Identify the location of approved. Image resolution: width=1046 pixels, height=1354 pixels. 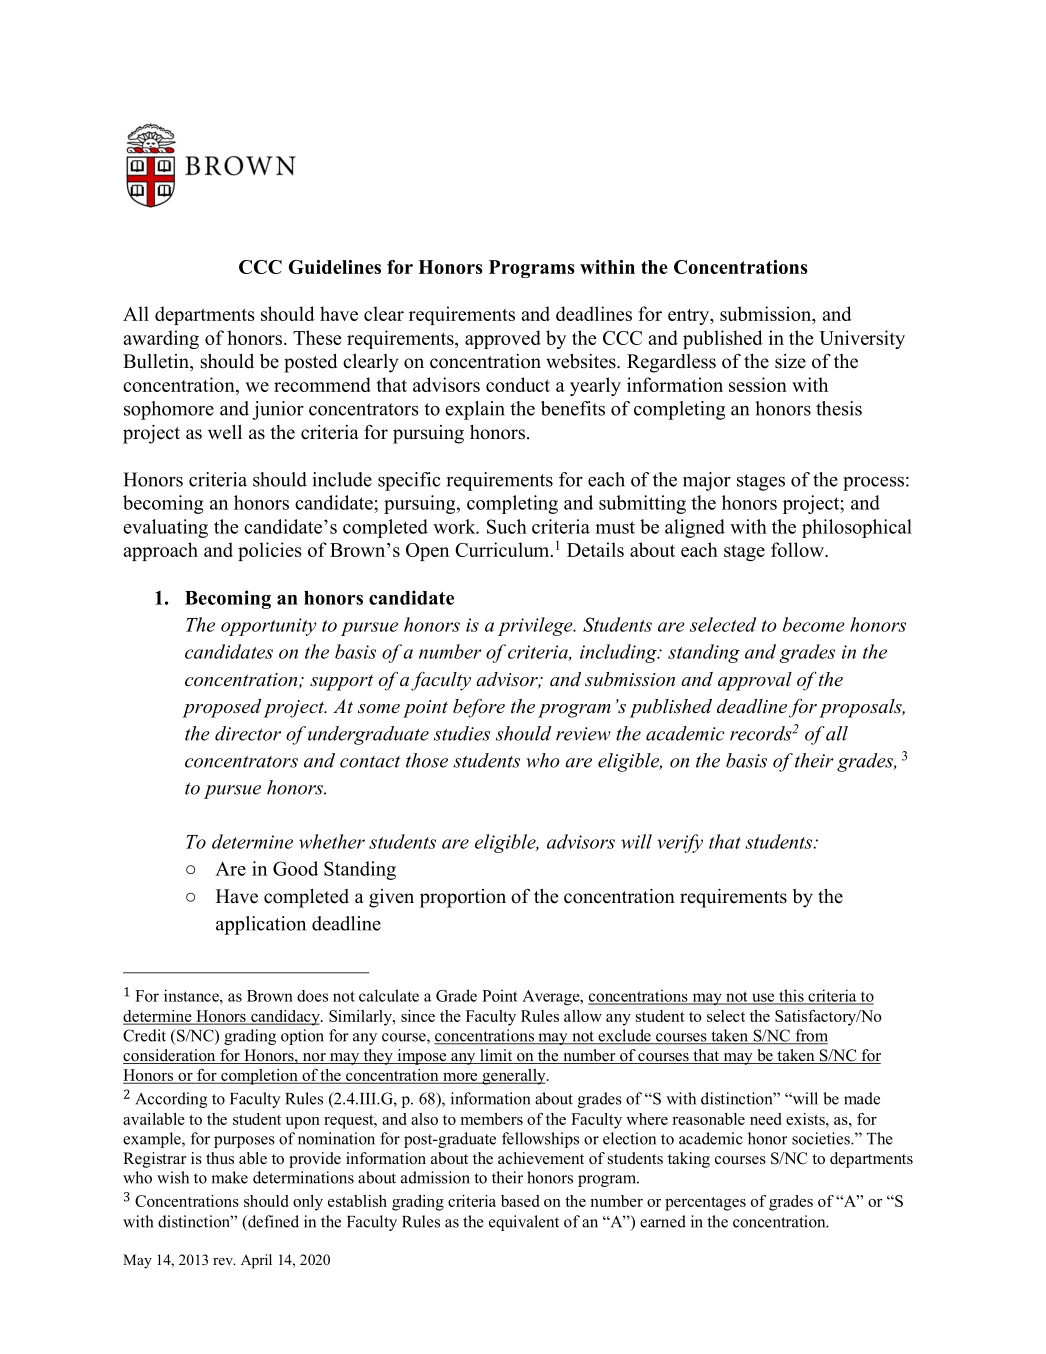
(503, 339).
